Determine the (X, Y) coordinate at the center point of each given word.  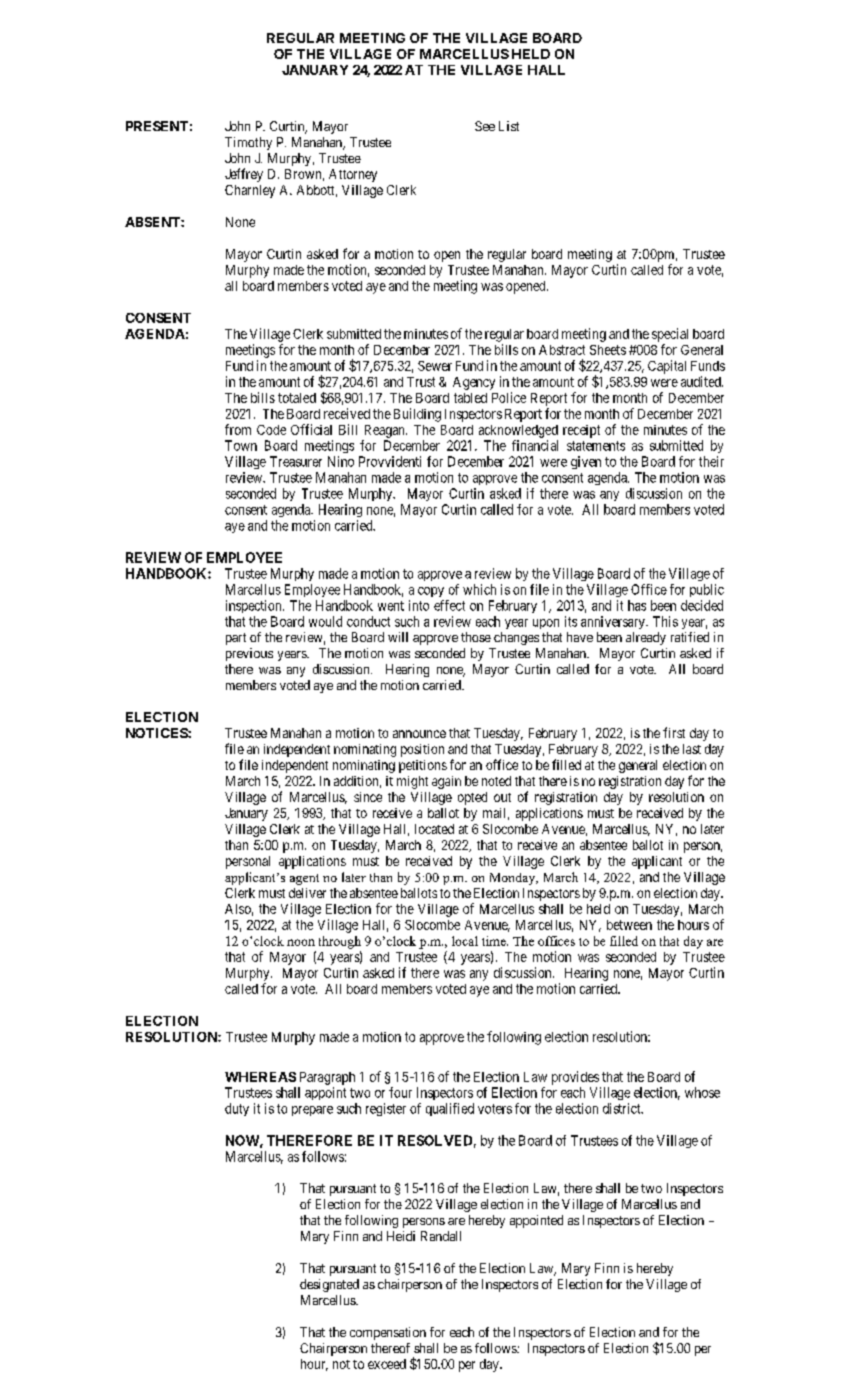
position (422, 750)
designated (329, 1285)
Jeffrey (244, 175)
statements (596, 446)
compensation (388, 1333)
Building (417, 415)
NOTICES (157, 733)
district (623, 1108)
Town (241, 445)
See (485, 126)
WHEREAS (260, 1077)
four (400, 1092)
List (509, 126)
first (674, 732)
